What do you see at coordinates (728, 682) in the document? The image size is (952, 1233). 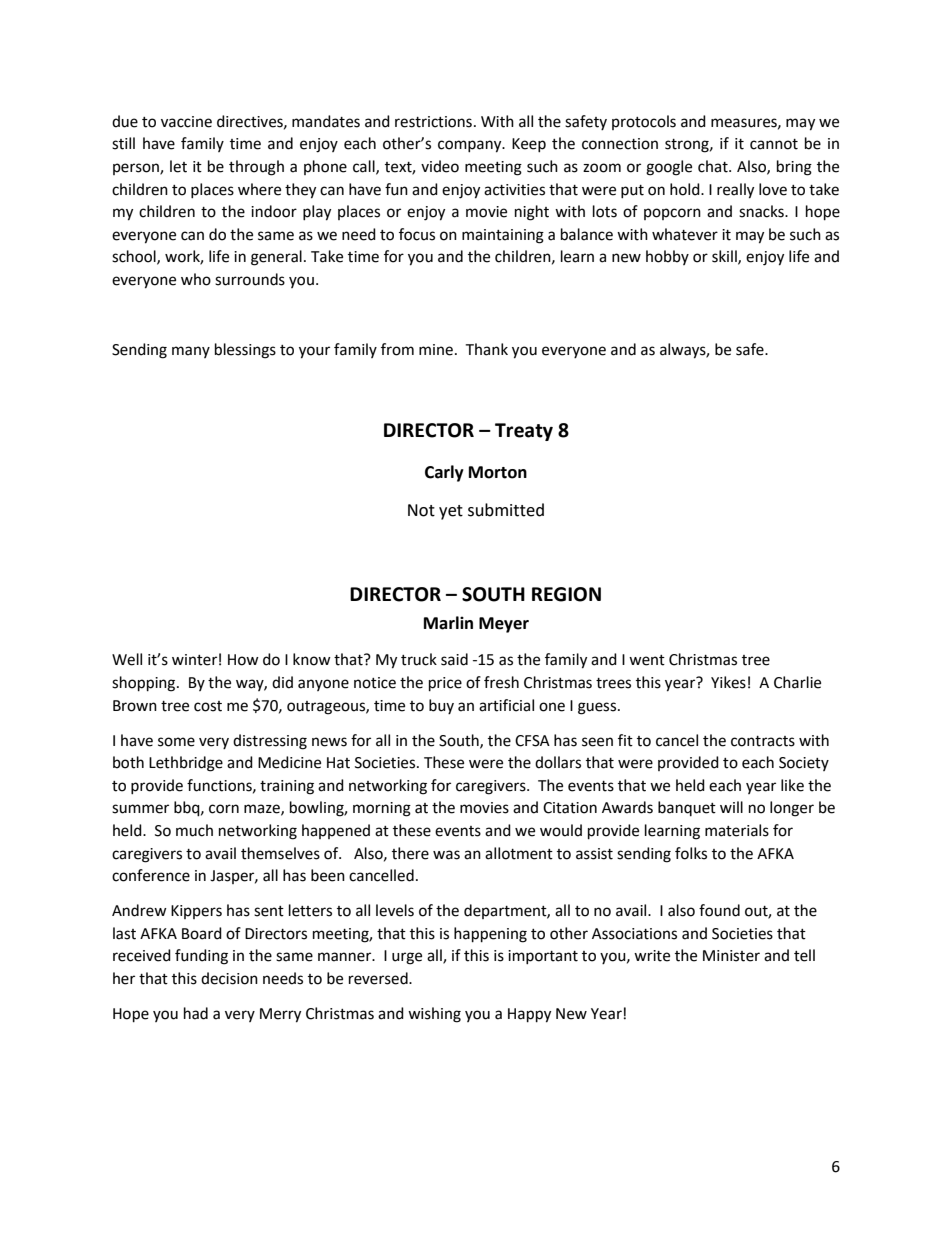 I see `Yikes` at bounding box center [728, 682].
